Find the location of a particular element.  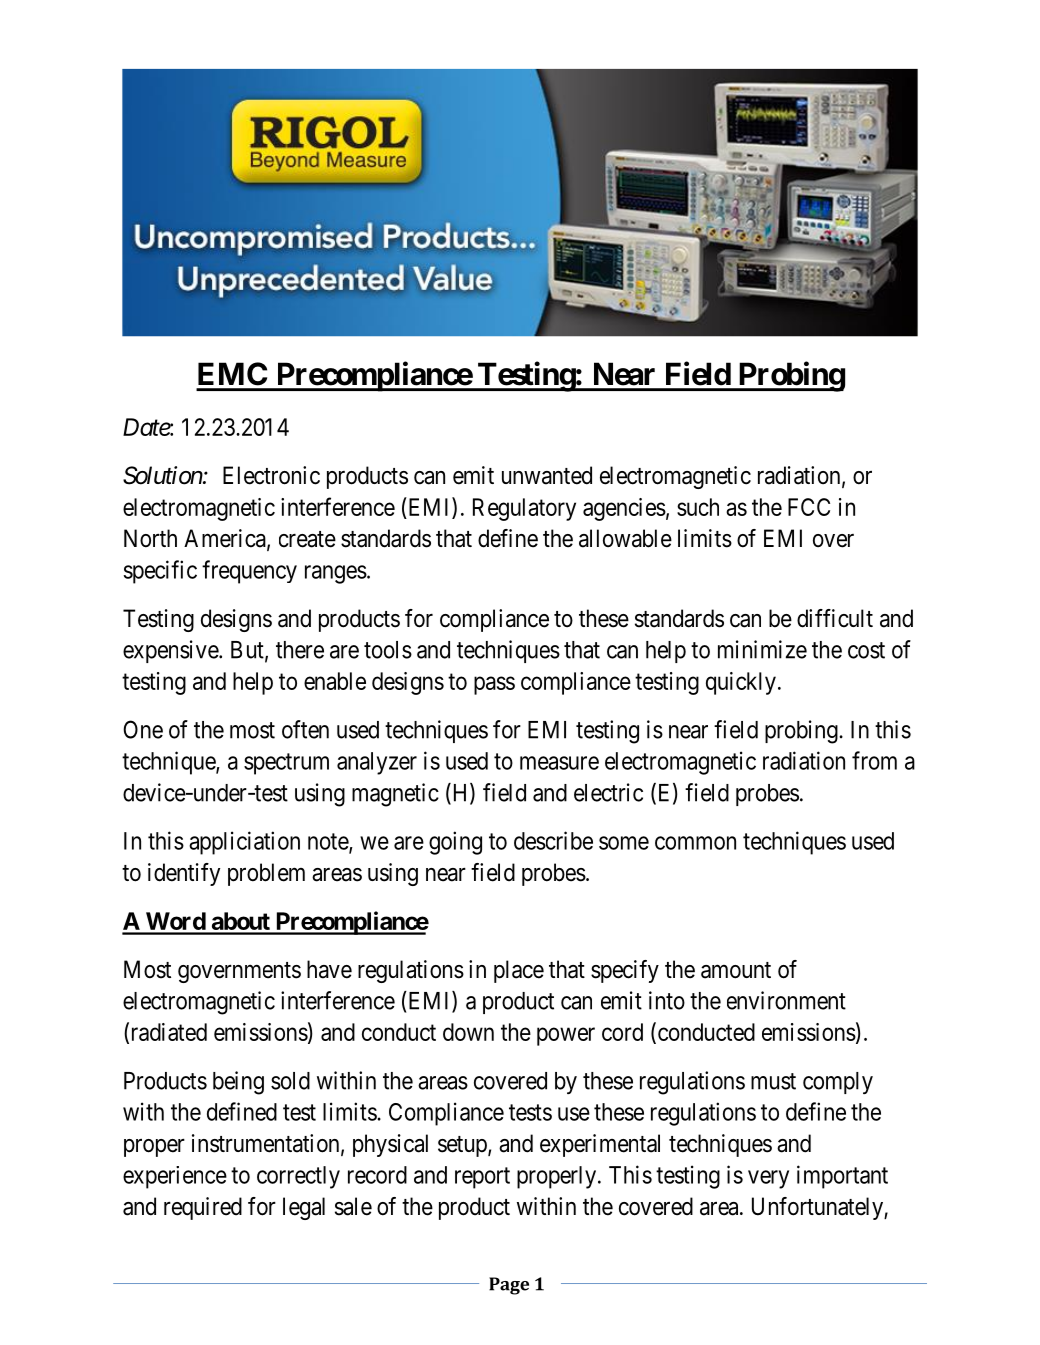

must is located at coordinates (773, 1081).
